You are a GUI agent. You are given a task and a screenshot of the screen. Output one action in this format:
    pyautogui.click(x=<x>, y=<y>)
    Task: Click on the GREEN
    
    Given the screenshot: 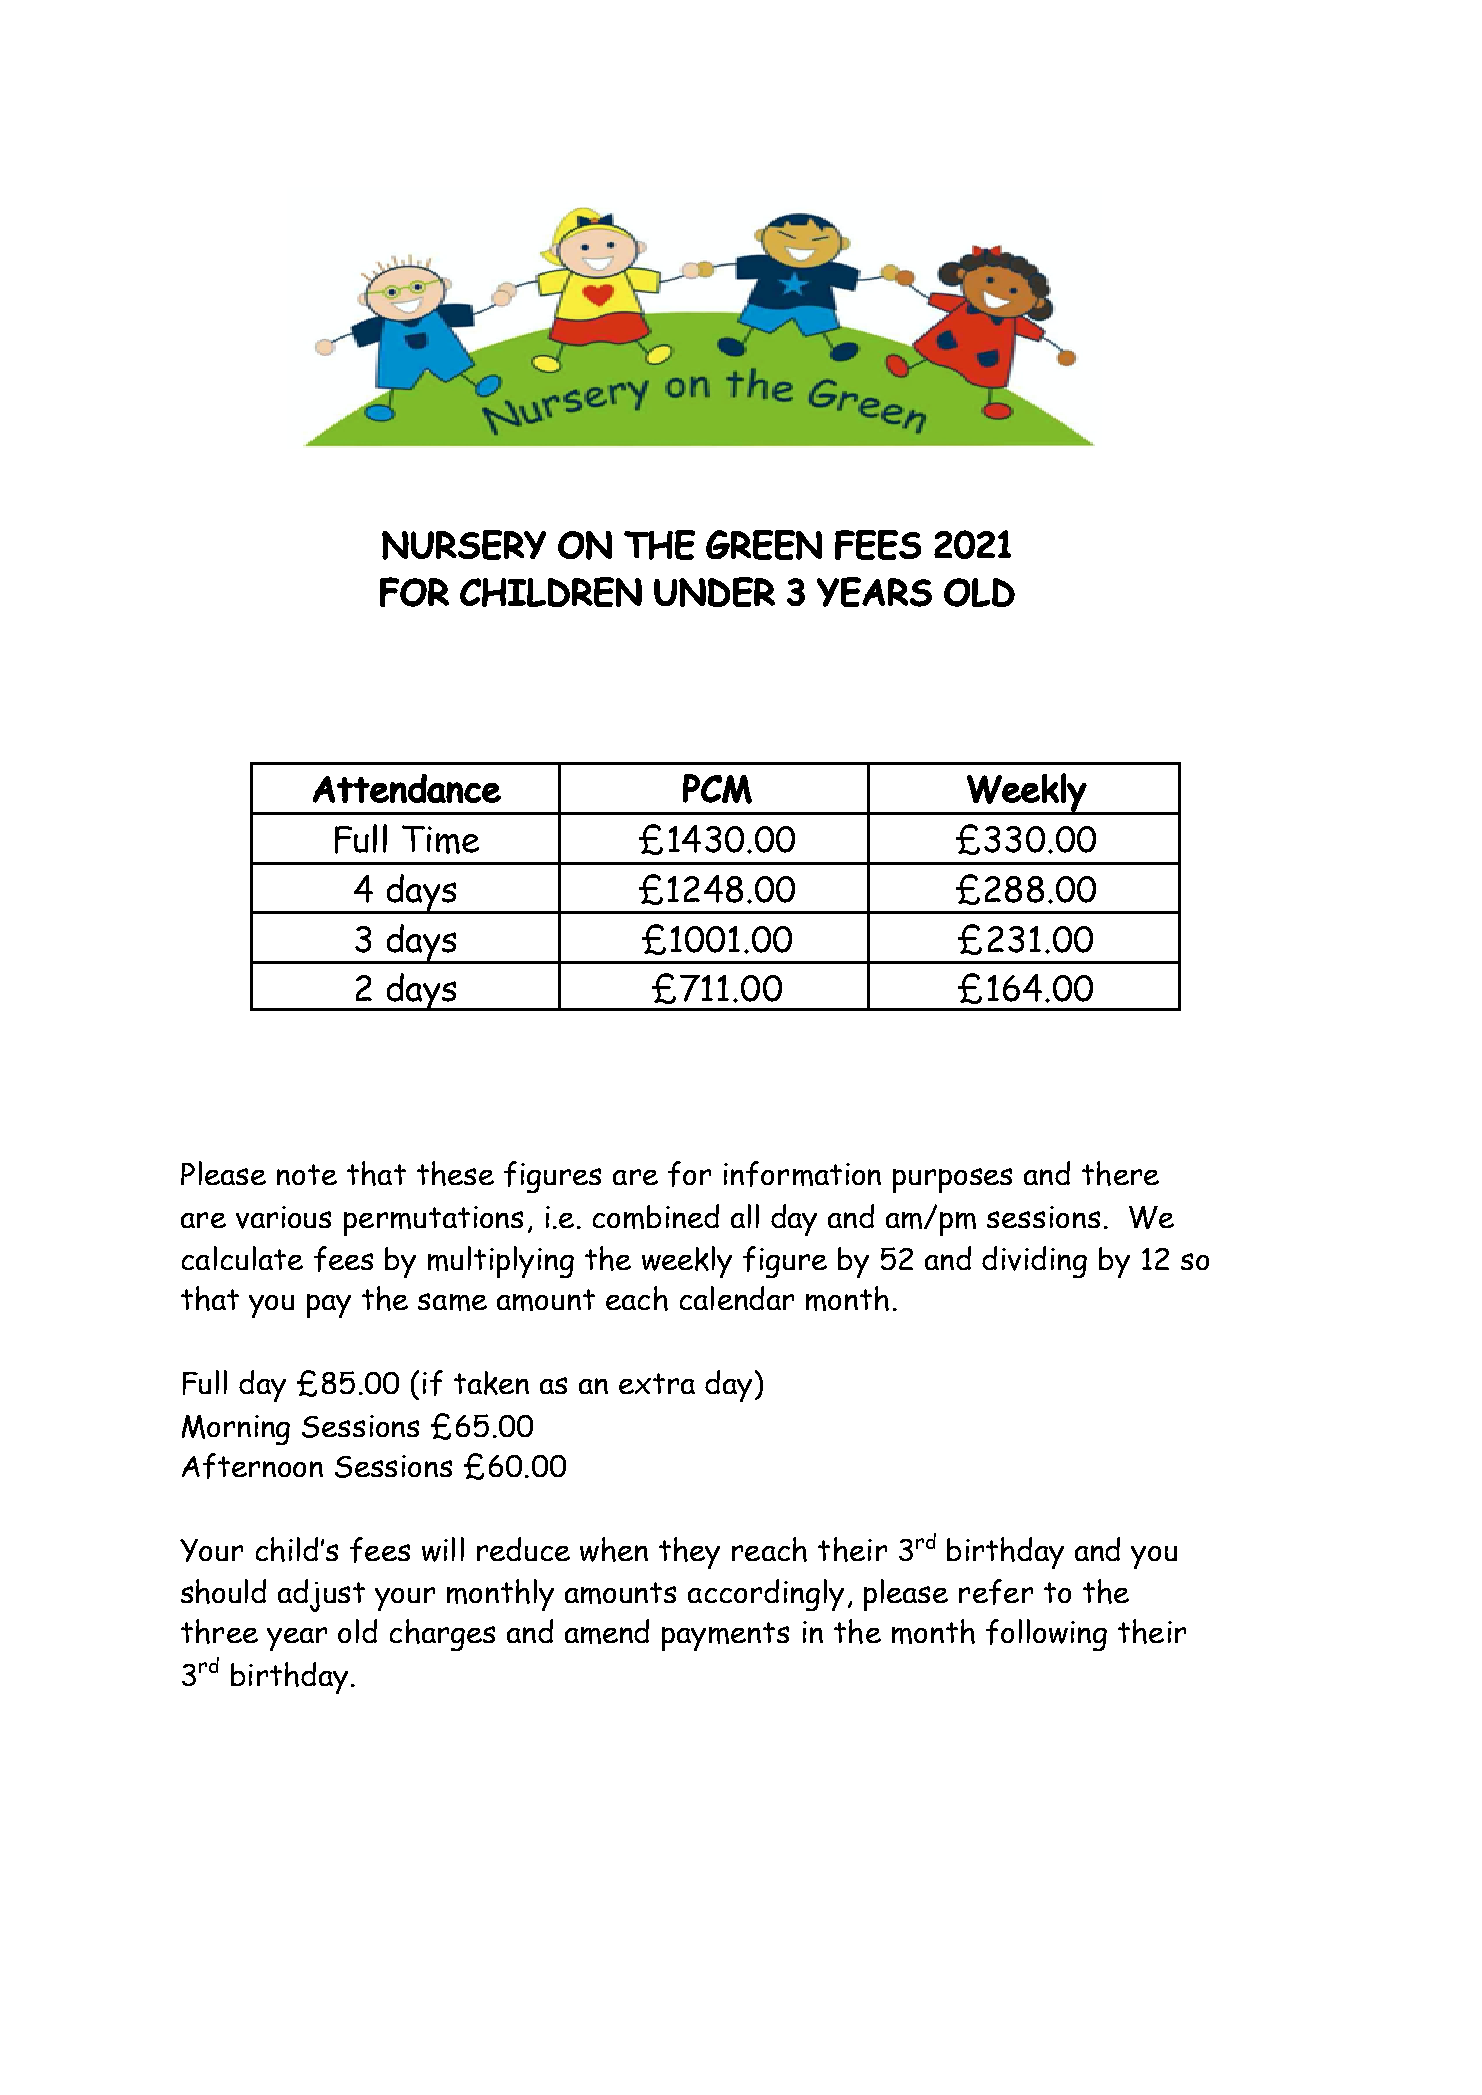 What is the action you would take?
    pyautogui.click(x=764, y=545)
